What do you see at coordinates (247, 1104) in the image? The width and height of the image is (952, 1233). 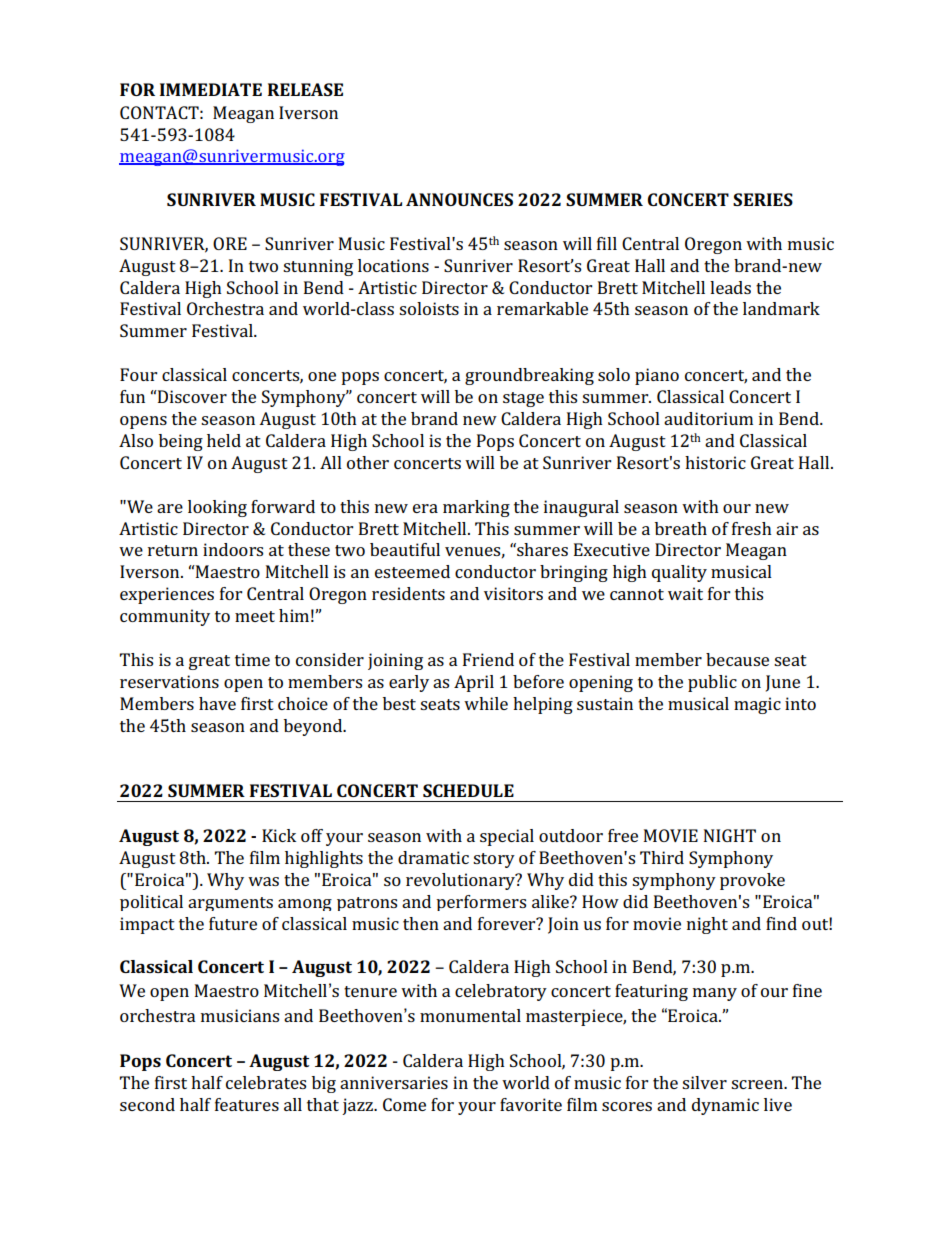 I see `features` at bounding box center [247, 1104].
